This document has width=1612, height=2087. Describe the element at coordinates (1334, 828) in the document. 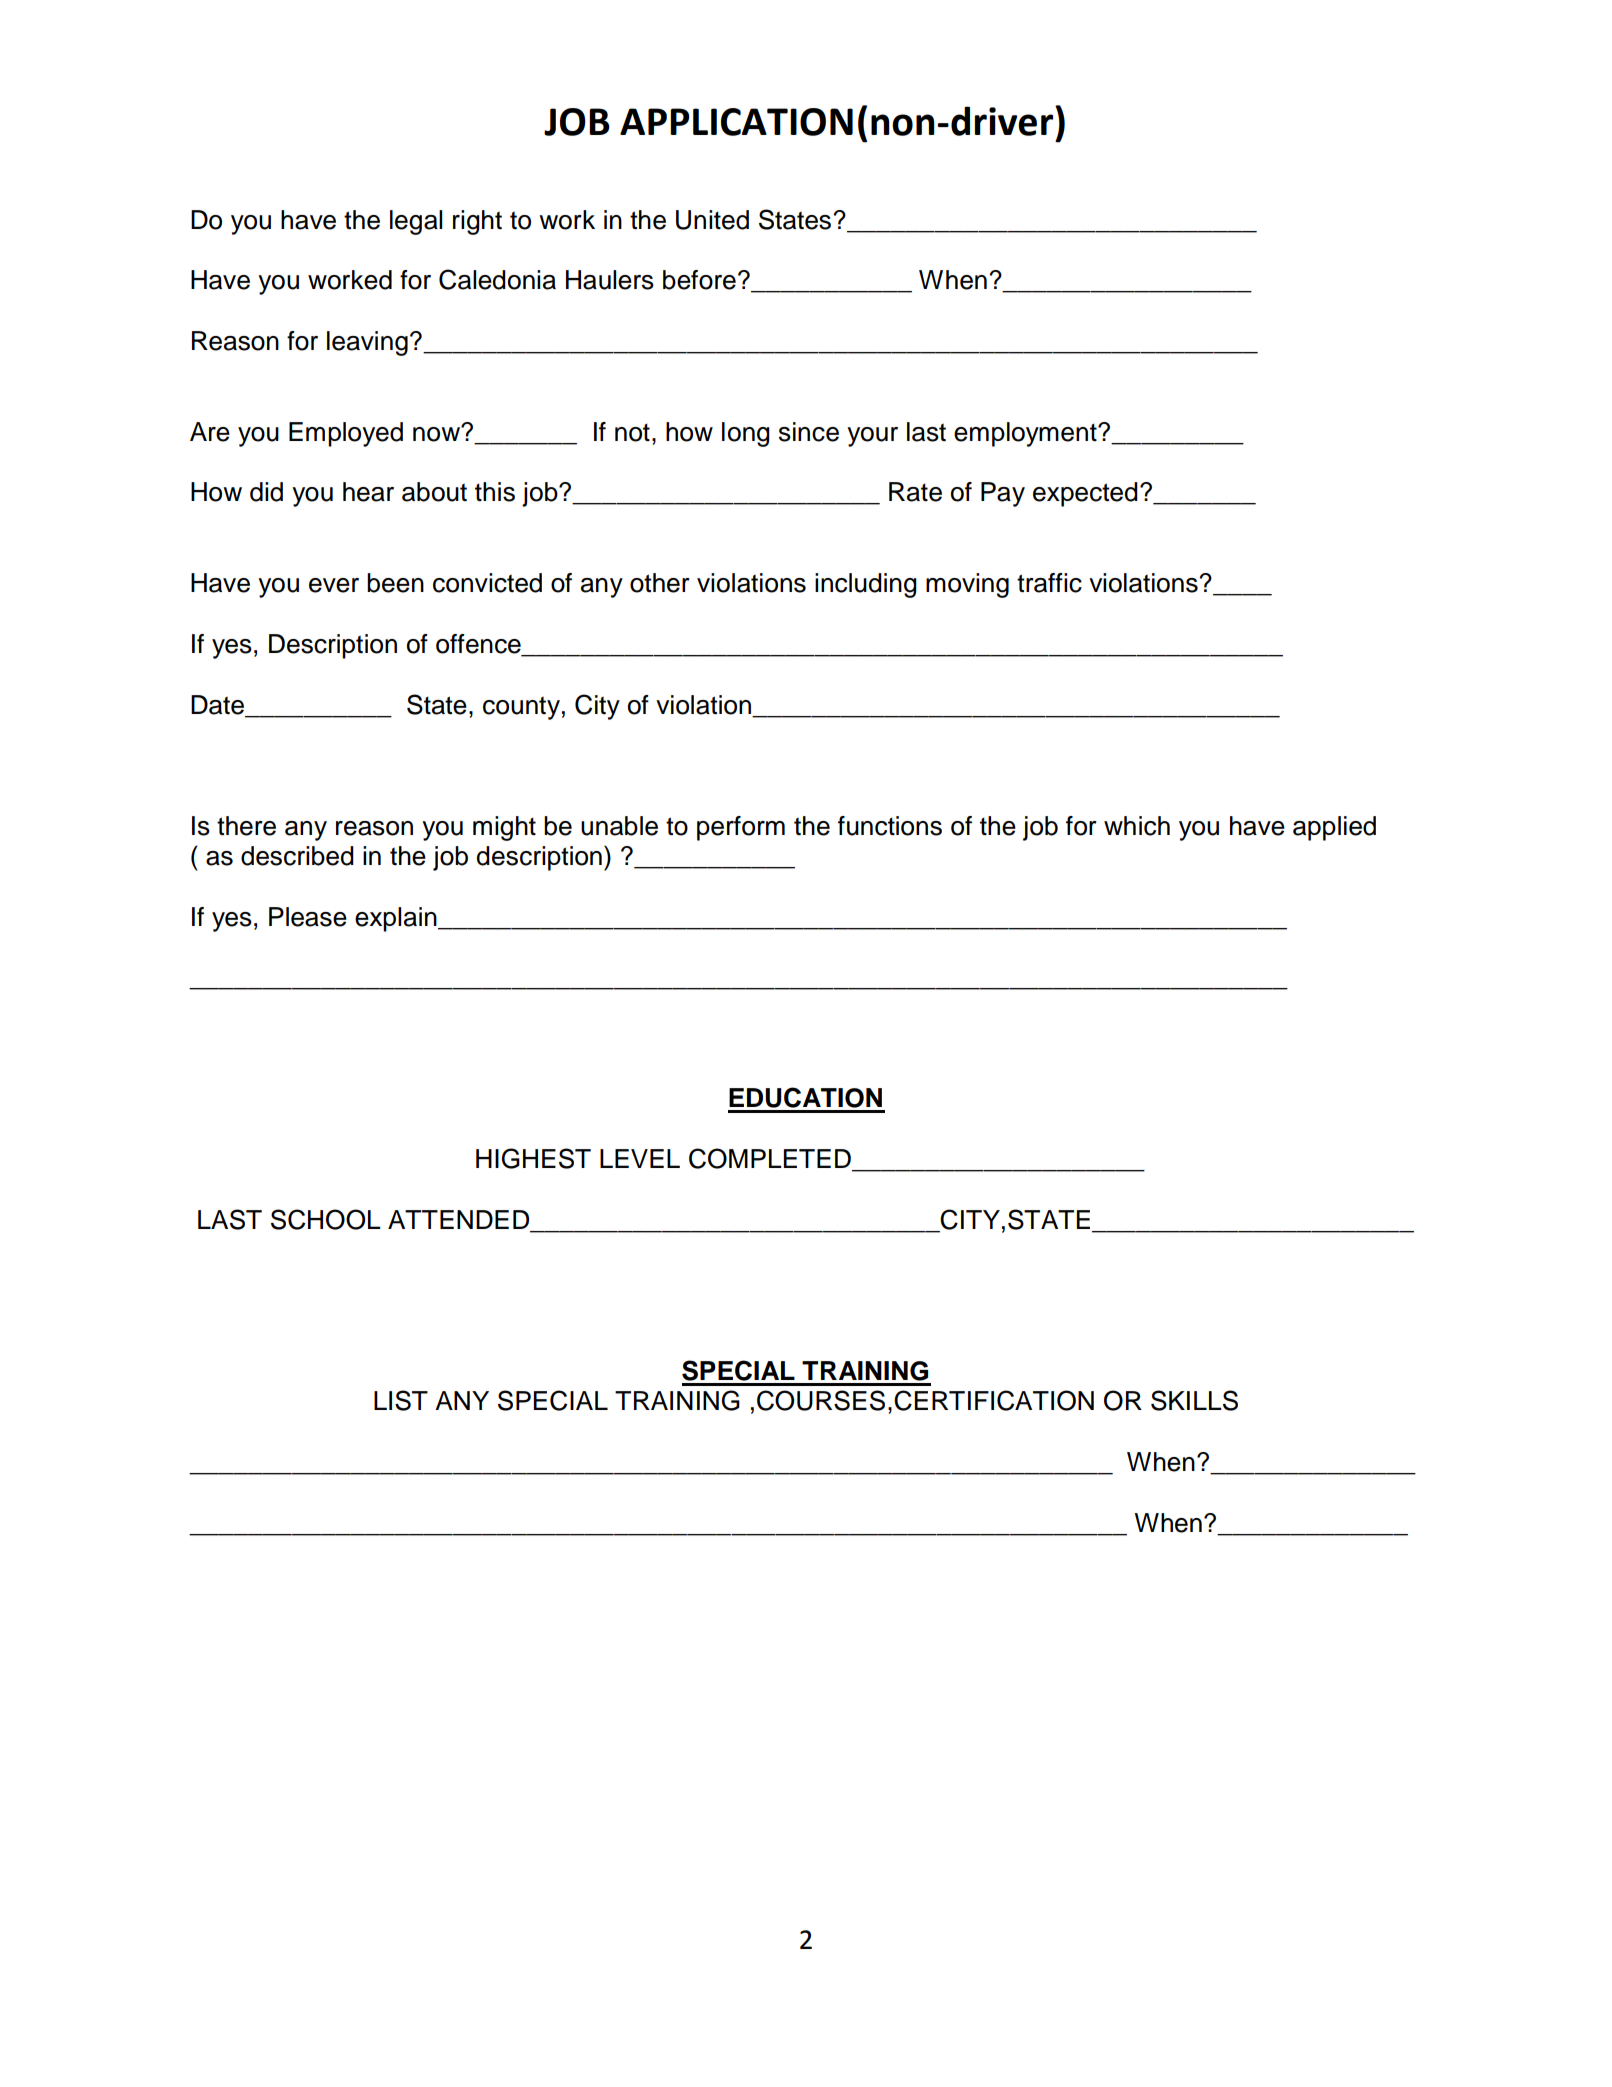

I see `applied` at that location.
